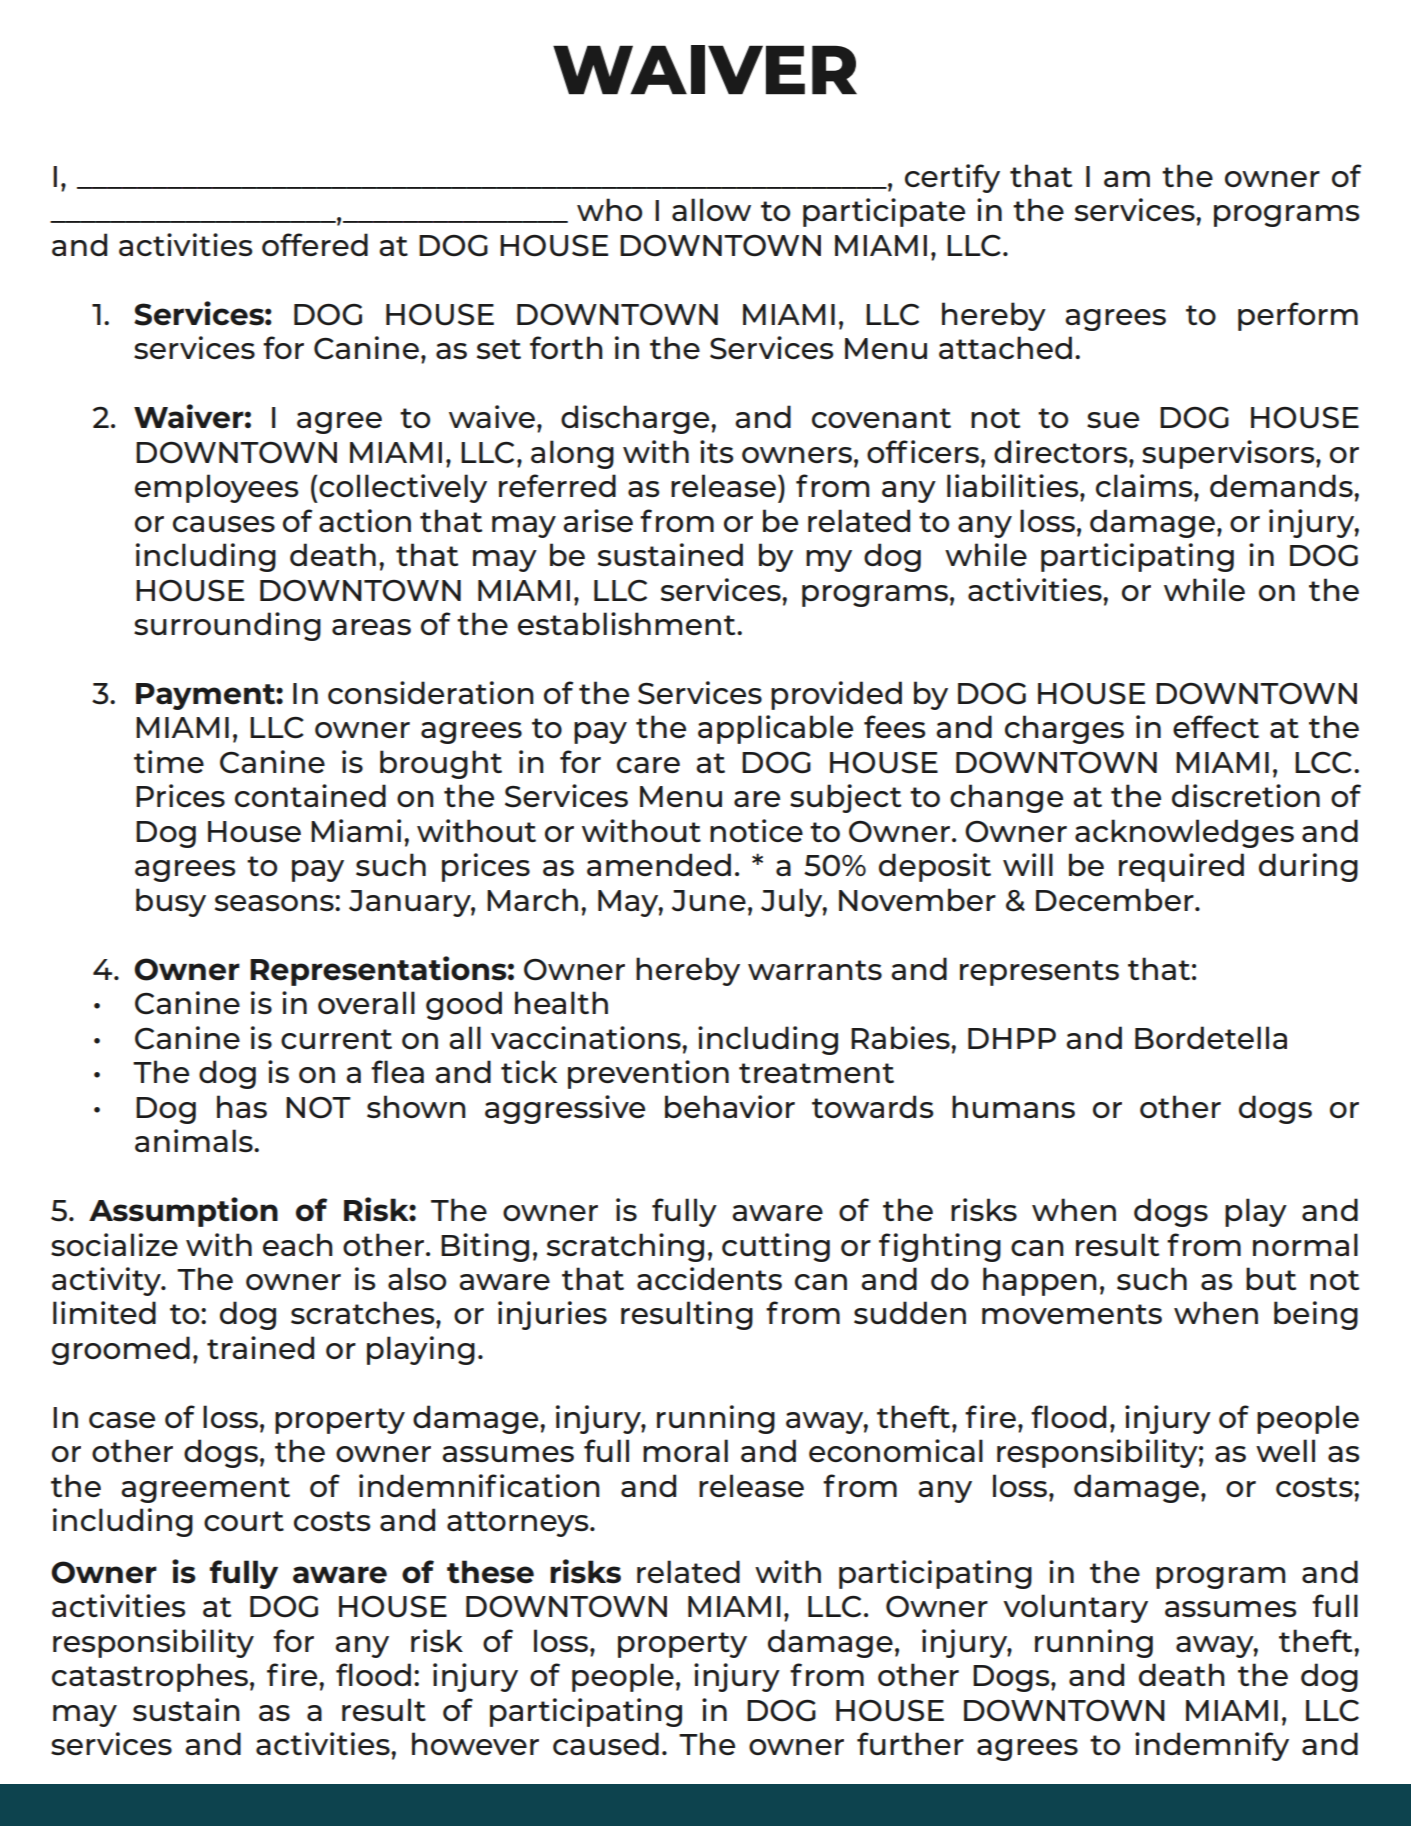 The image size is (1411, 1826). I want to click on June, so click(709, 901).
